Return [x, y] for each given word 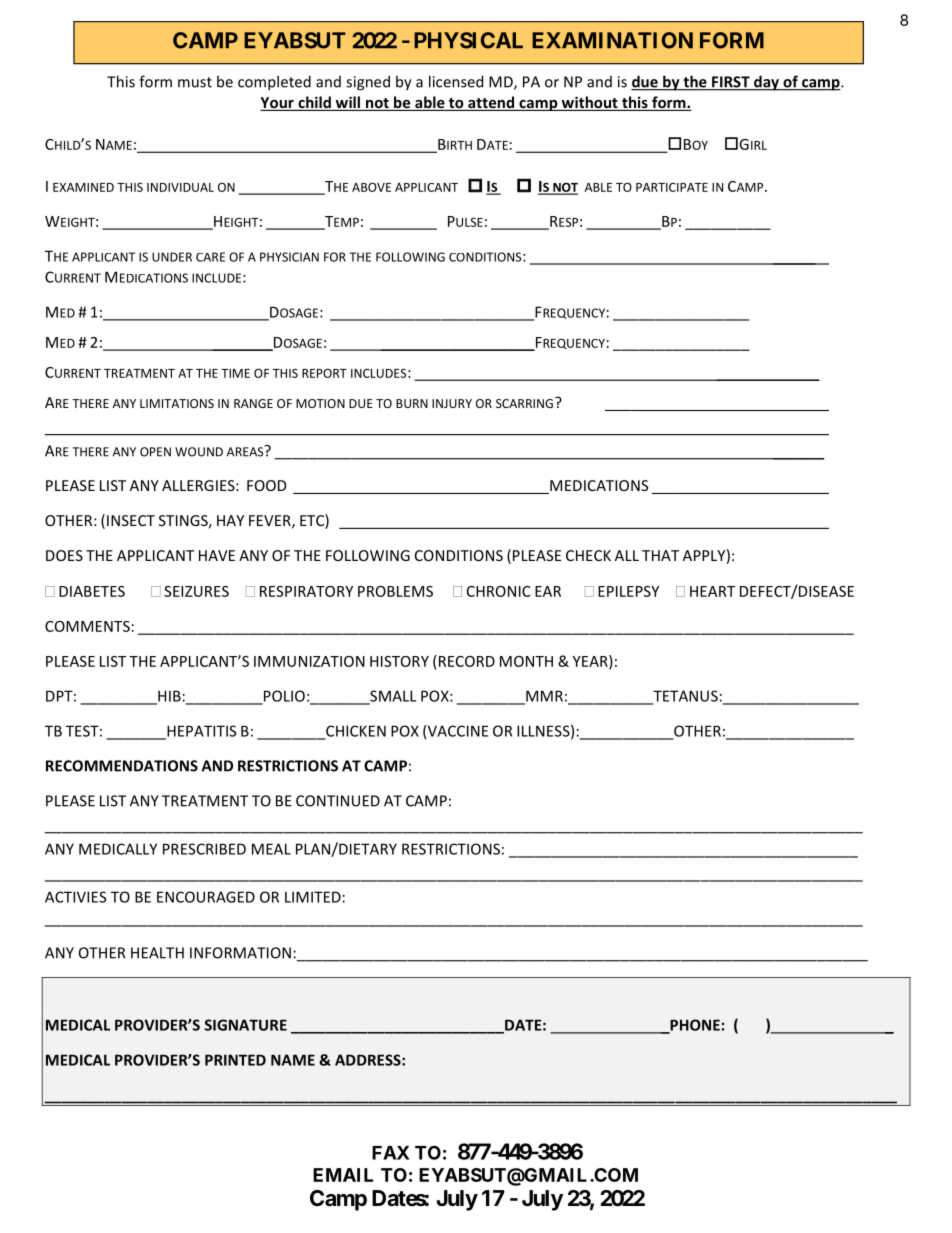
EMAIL [343, 1175]
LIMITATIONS [177, 403]
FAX [391, 1153]
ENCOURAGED [206, 897]
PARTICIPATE [672, 187]
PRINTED [235, 1060]
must [195, 82]
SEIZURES [196, 591]
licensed [456, 81]
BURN [412, 403]
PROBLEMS [395, 591]
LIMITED [313, 897]
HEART [712, 591]
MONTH [526, 661]
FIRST [731, 83]
